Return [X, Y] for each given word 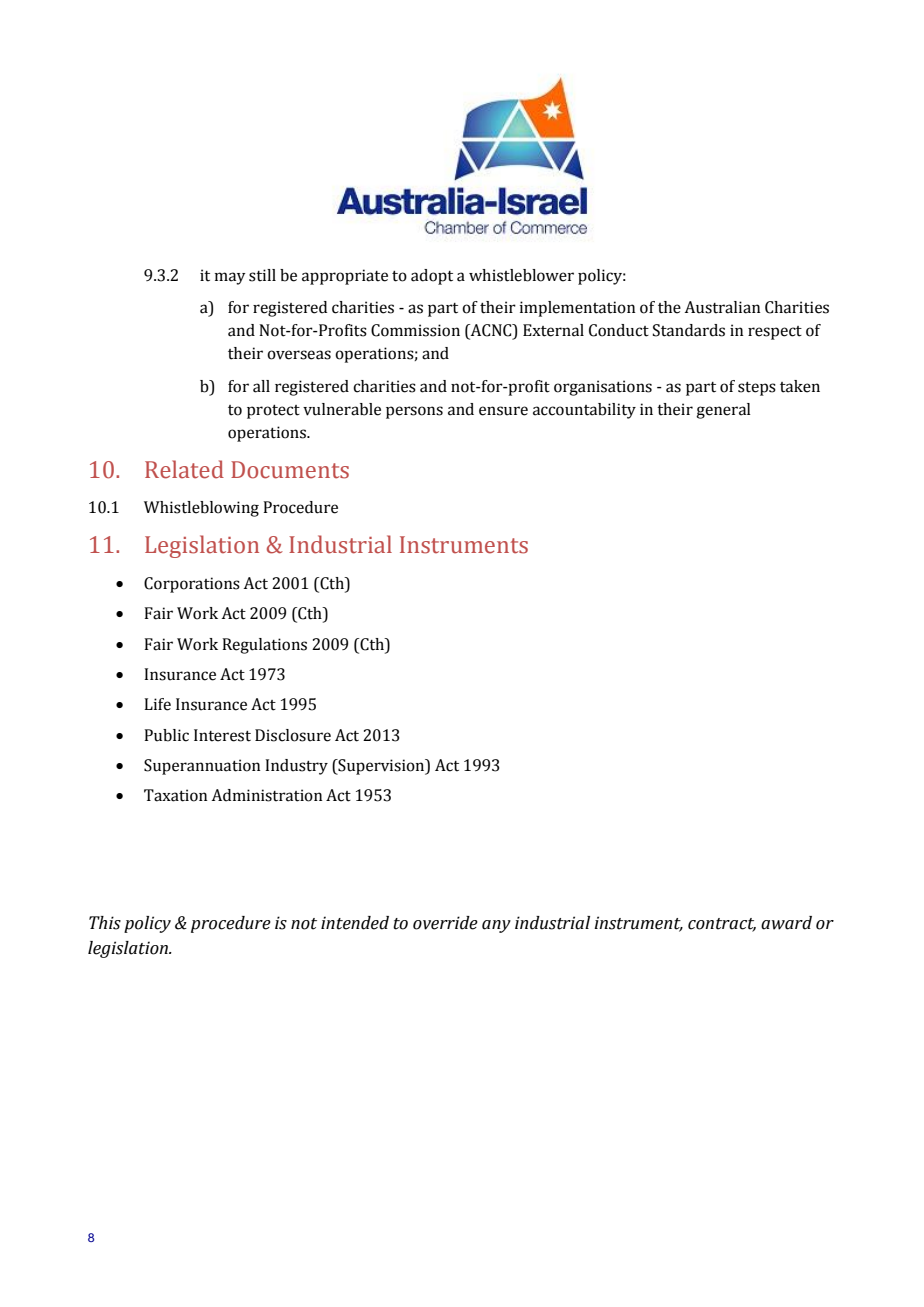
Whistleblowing [201, 509]
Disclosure [293, 735]
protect [273, 412]
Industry [296, 767]
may [230, 278]
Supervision [381, 767]
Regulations [264, 646]
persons [414, 412]
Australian [722, 307]
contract [722, 924]
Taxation [176, 795]
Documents [290, 470]
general [723, 411]
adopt [432, 277]
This [105, 923]
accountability [584, 411]
